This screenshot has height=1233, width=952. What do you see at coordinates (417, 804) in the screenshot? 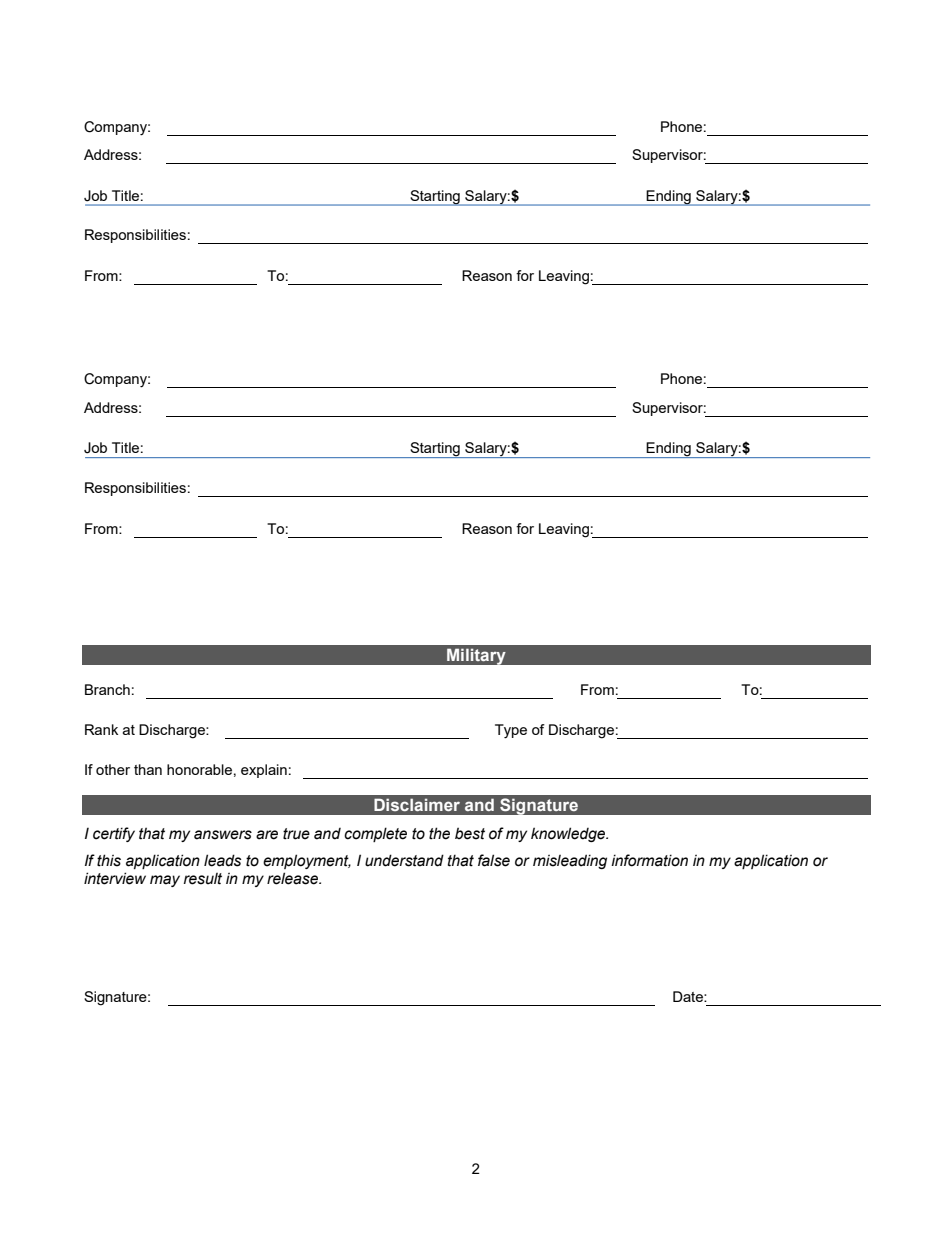
I see `Disclaimer` at bounding box center [417, 804].
